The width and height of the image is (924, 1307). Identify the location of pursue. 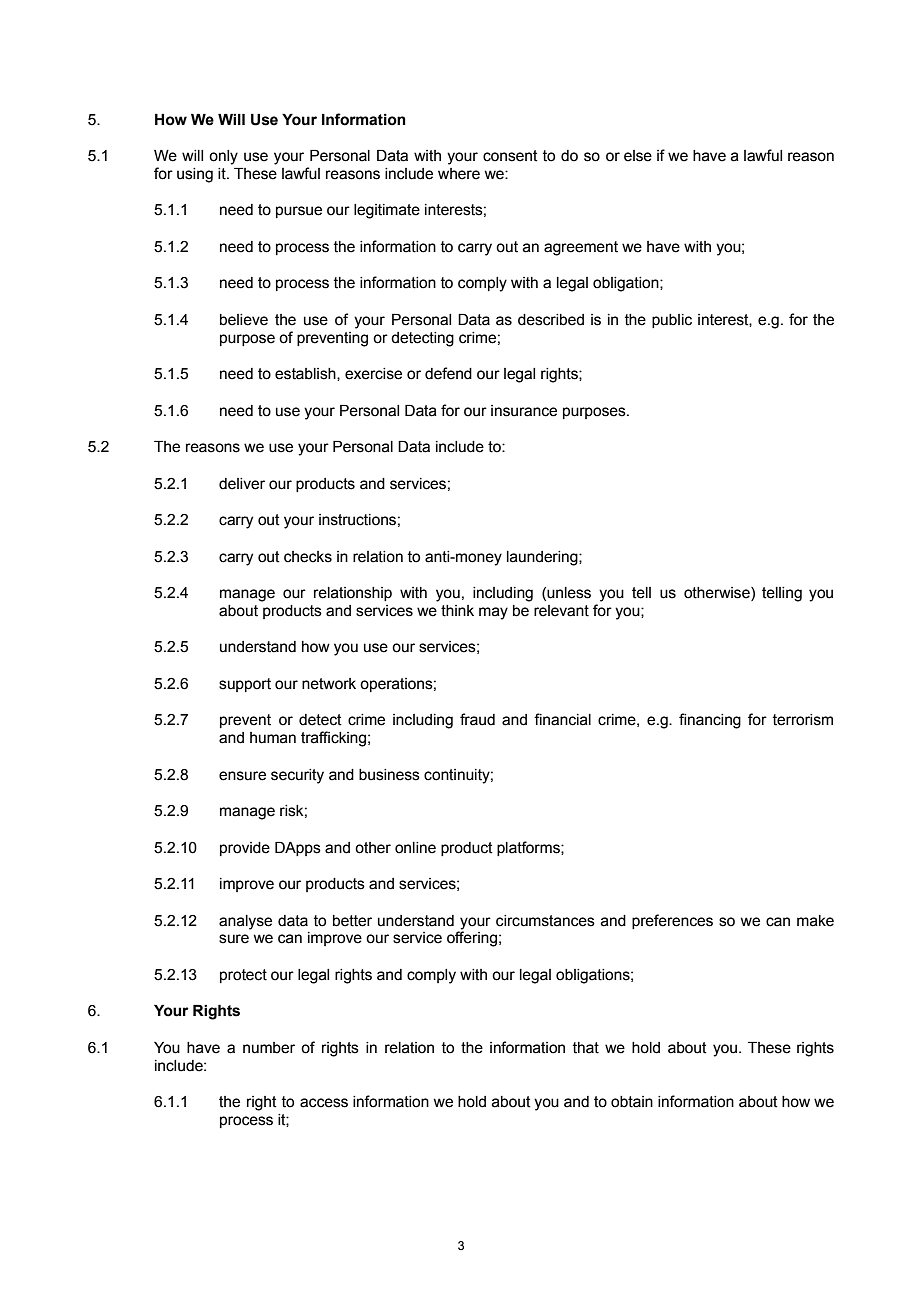
(299, 212).
